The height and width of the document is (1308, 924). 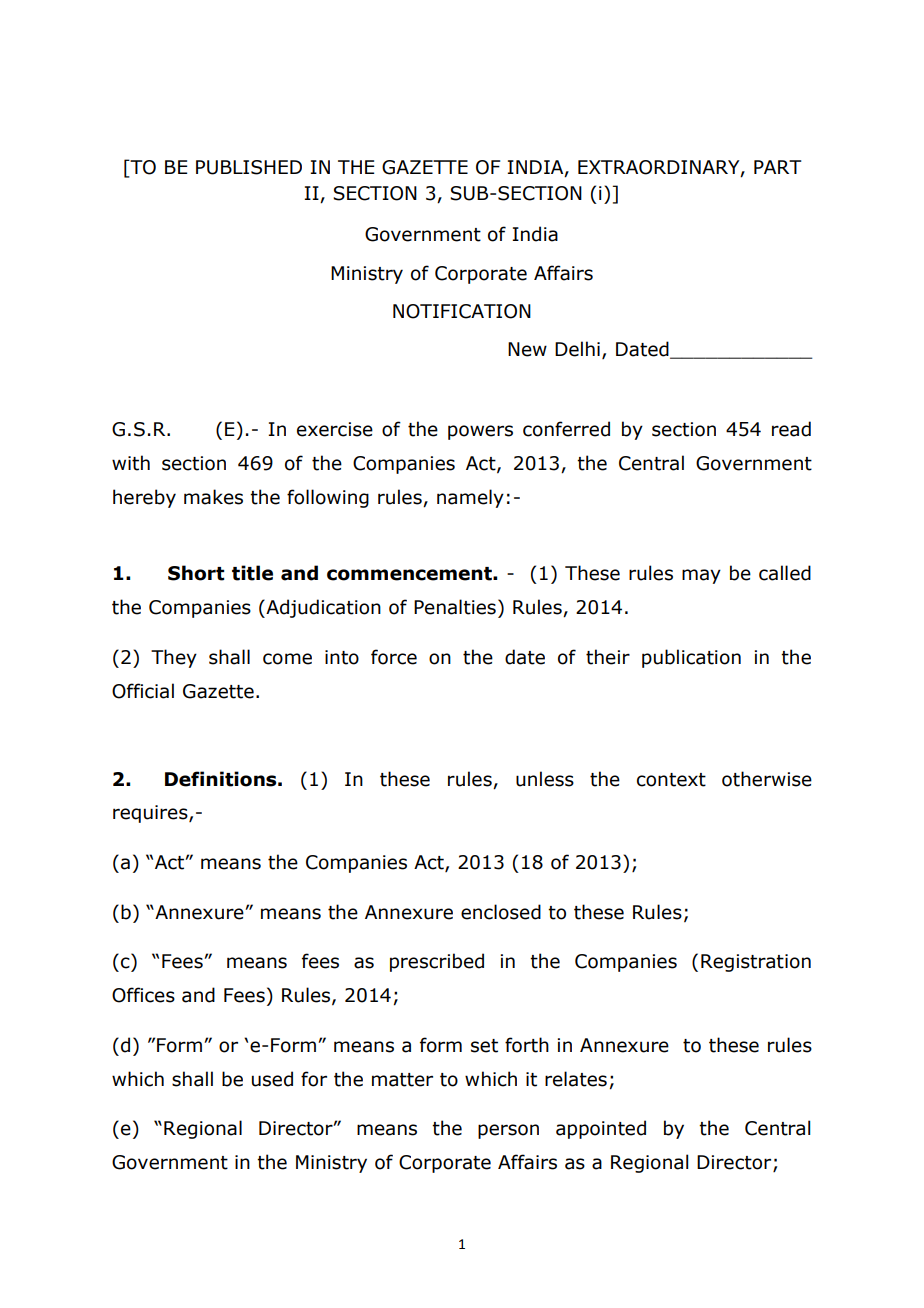 What do you see at coordinates (756, 963) in the document?
I see `Registration` at bounding box center [756, 963].
